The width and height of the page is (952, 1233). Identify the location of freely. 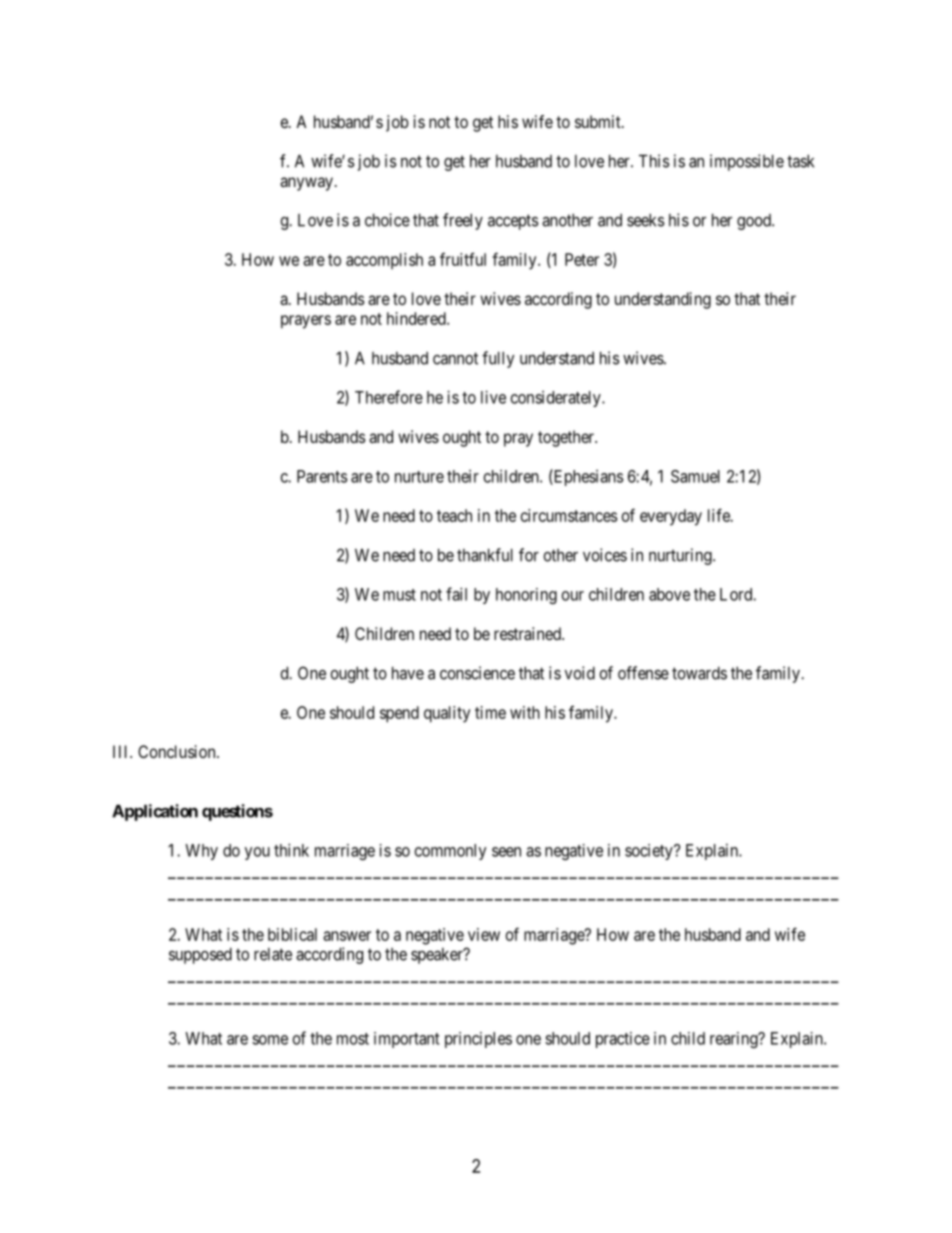
(463, 221).
